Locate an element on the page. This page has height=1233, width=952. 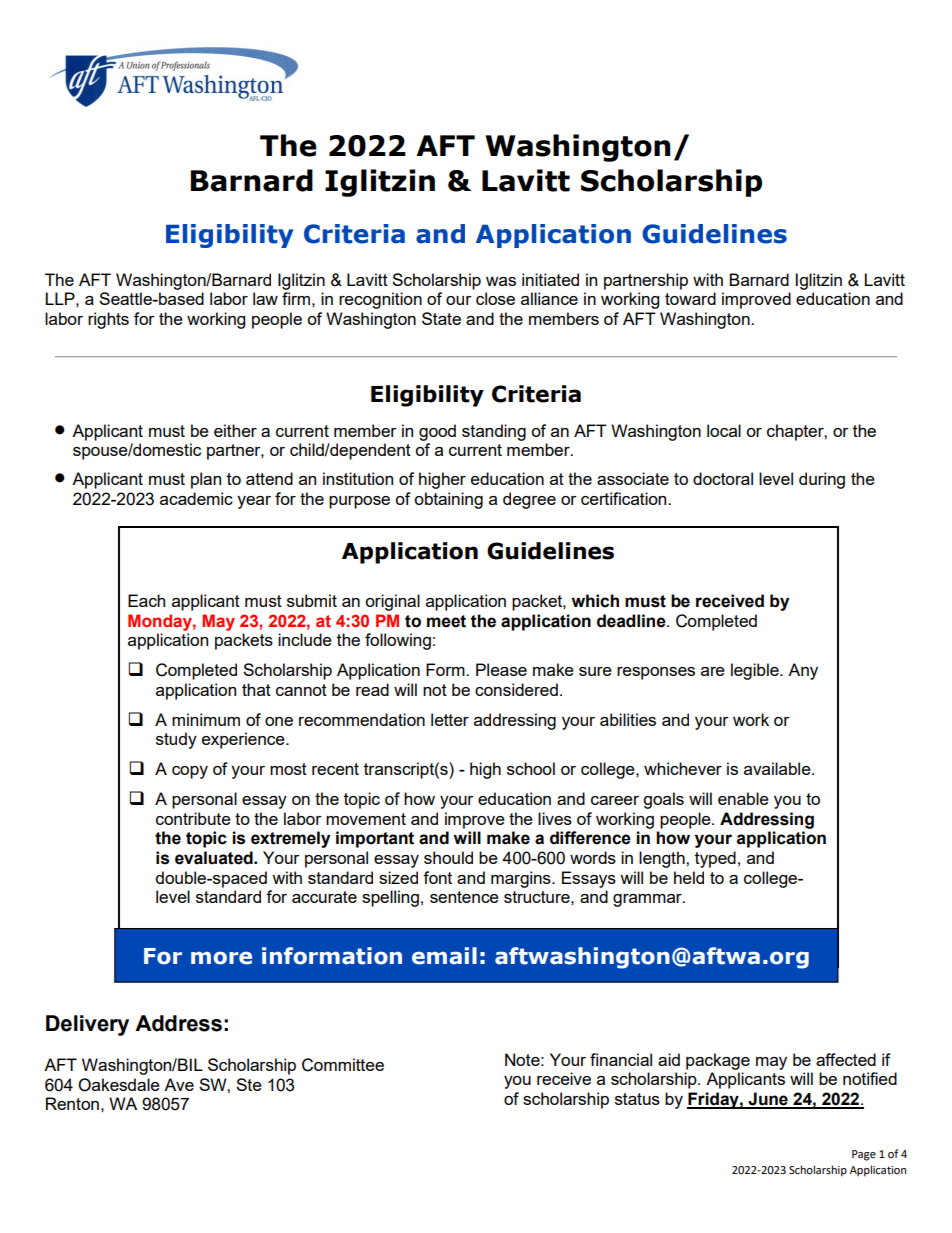
close is located at coordinates (495, 298).
